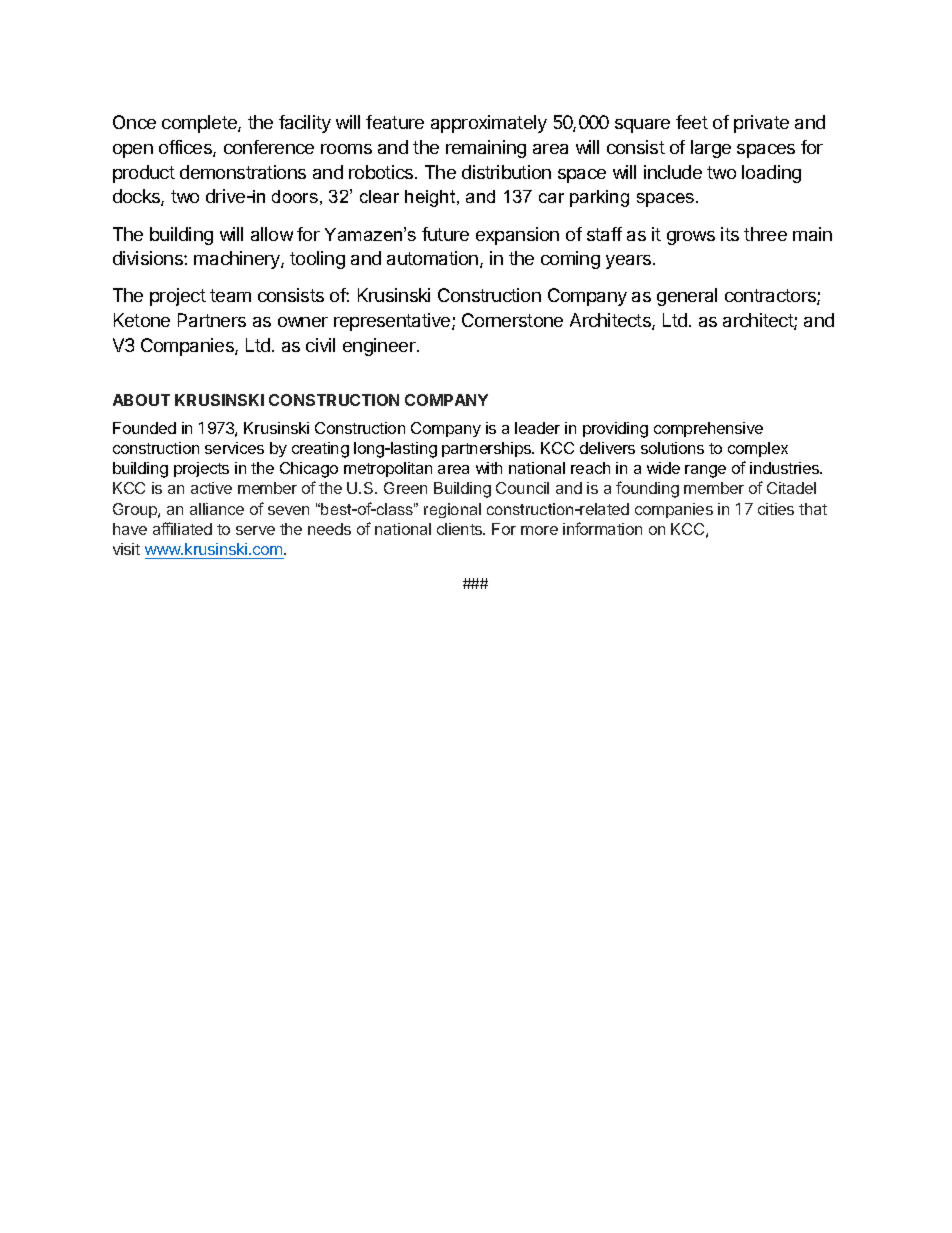 This screenshot has height=1233, width=952. I want to click on affiliated, so click(182, 528).
